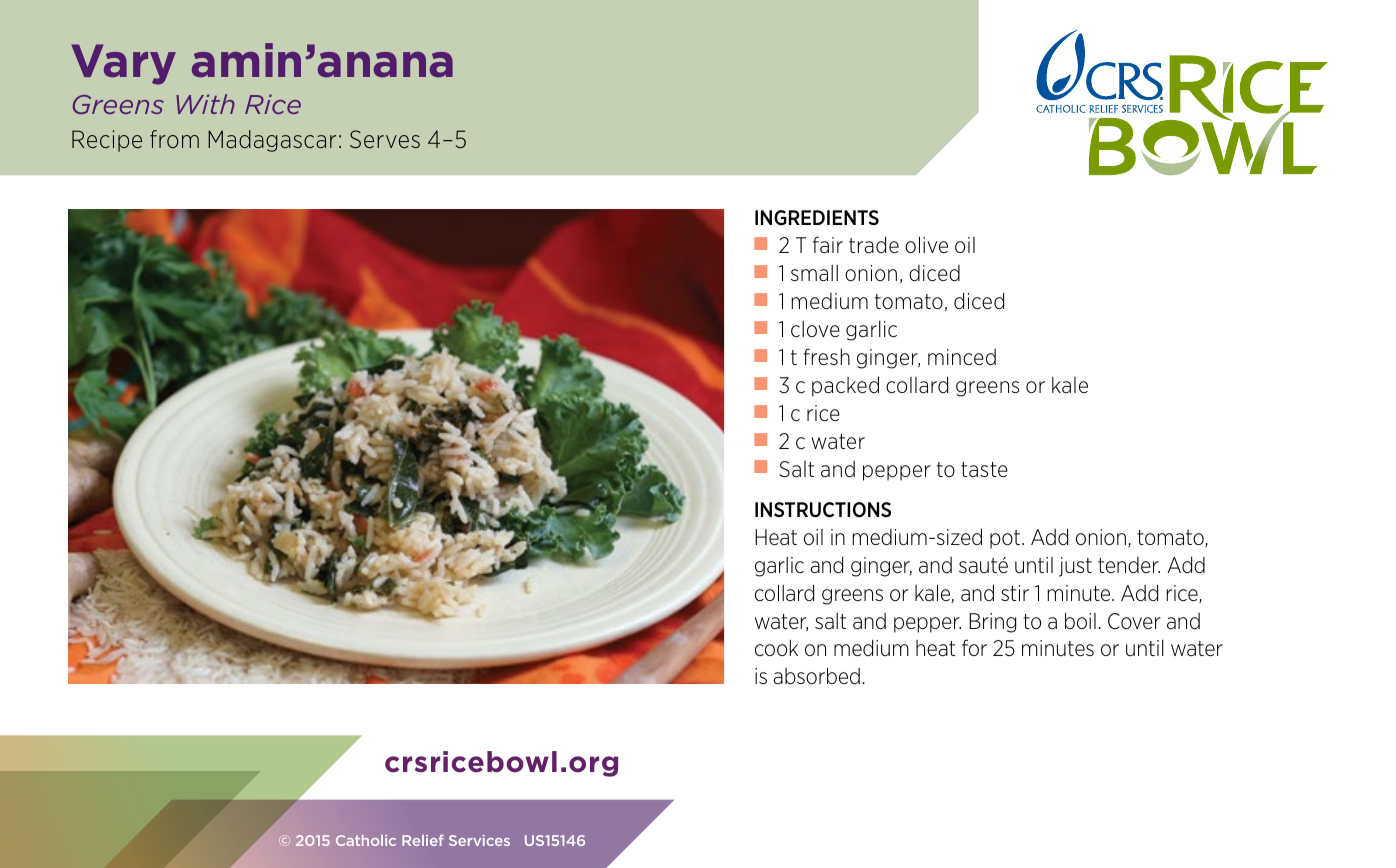  What do you see at coordinates (205, 104) in the screenshot?
I see `With` at bounding box center [205, 104].
